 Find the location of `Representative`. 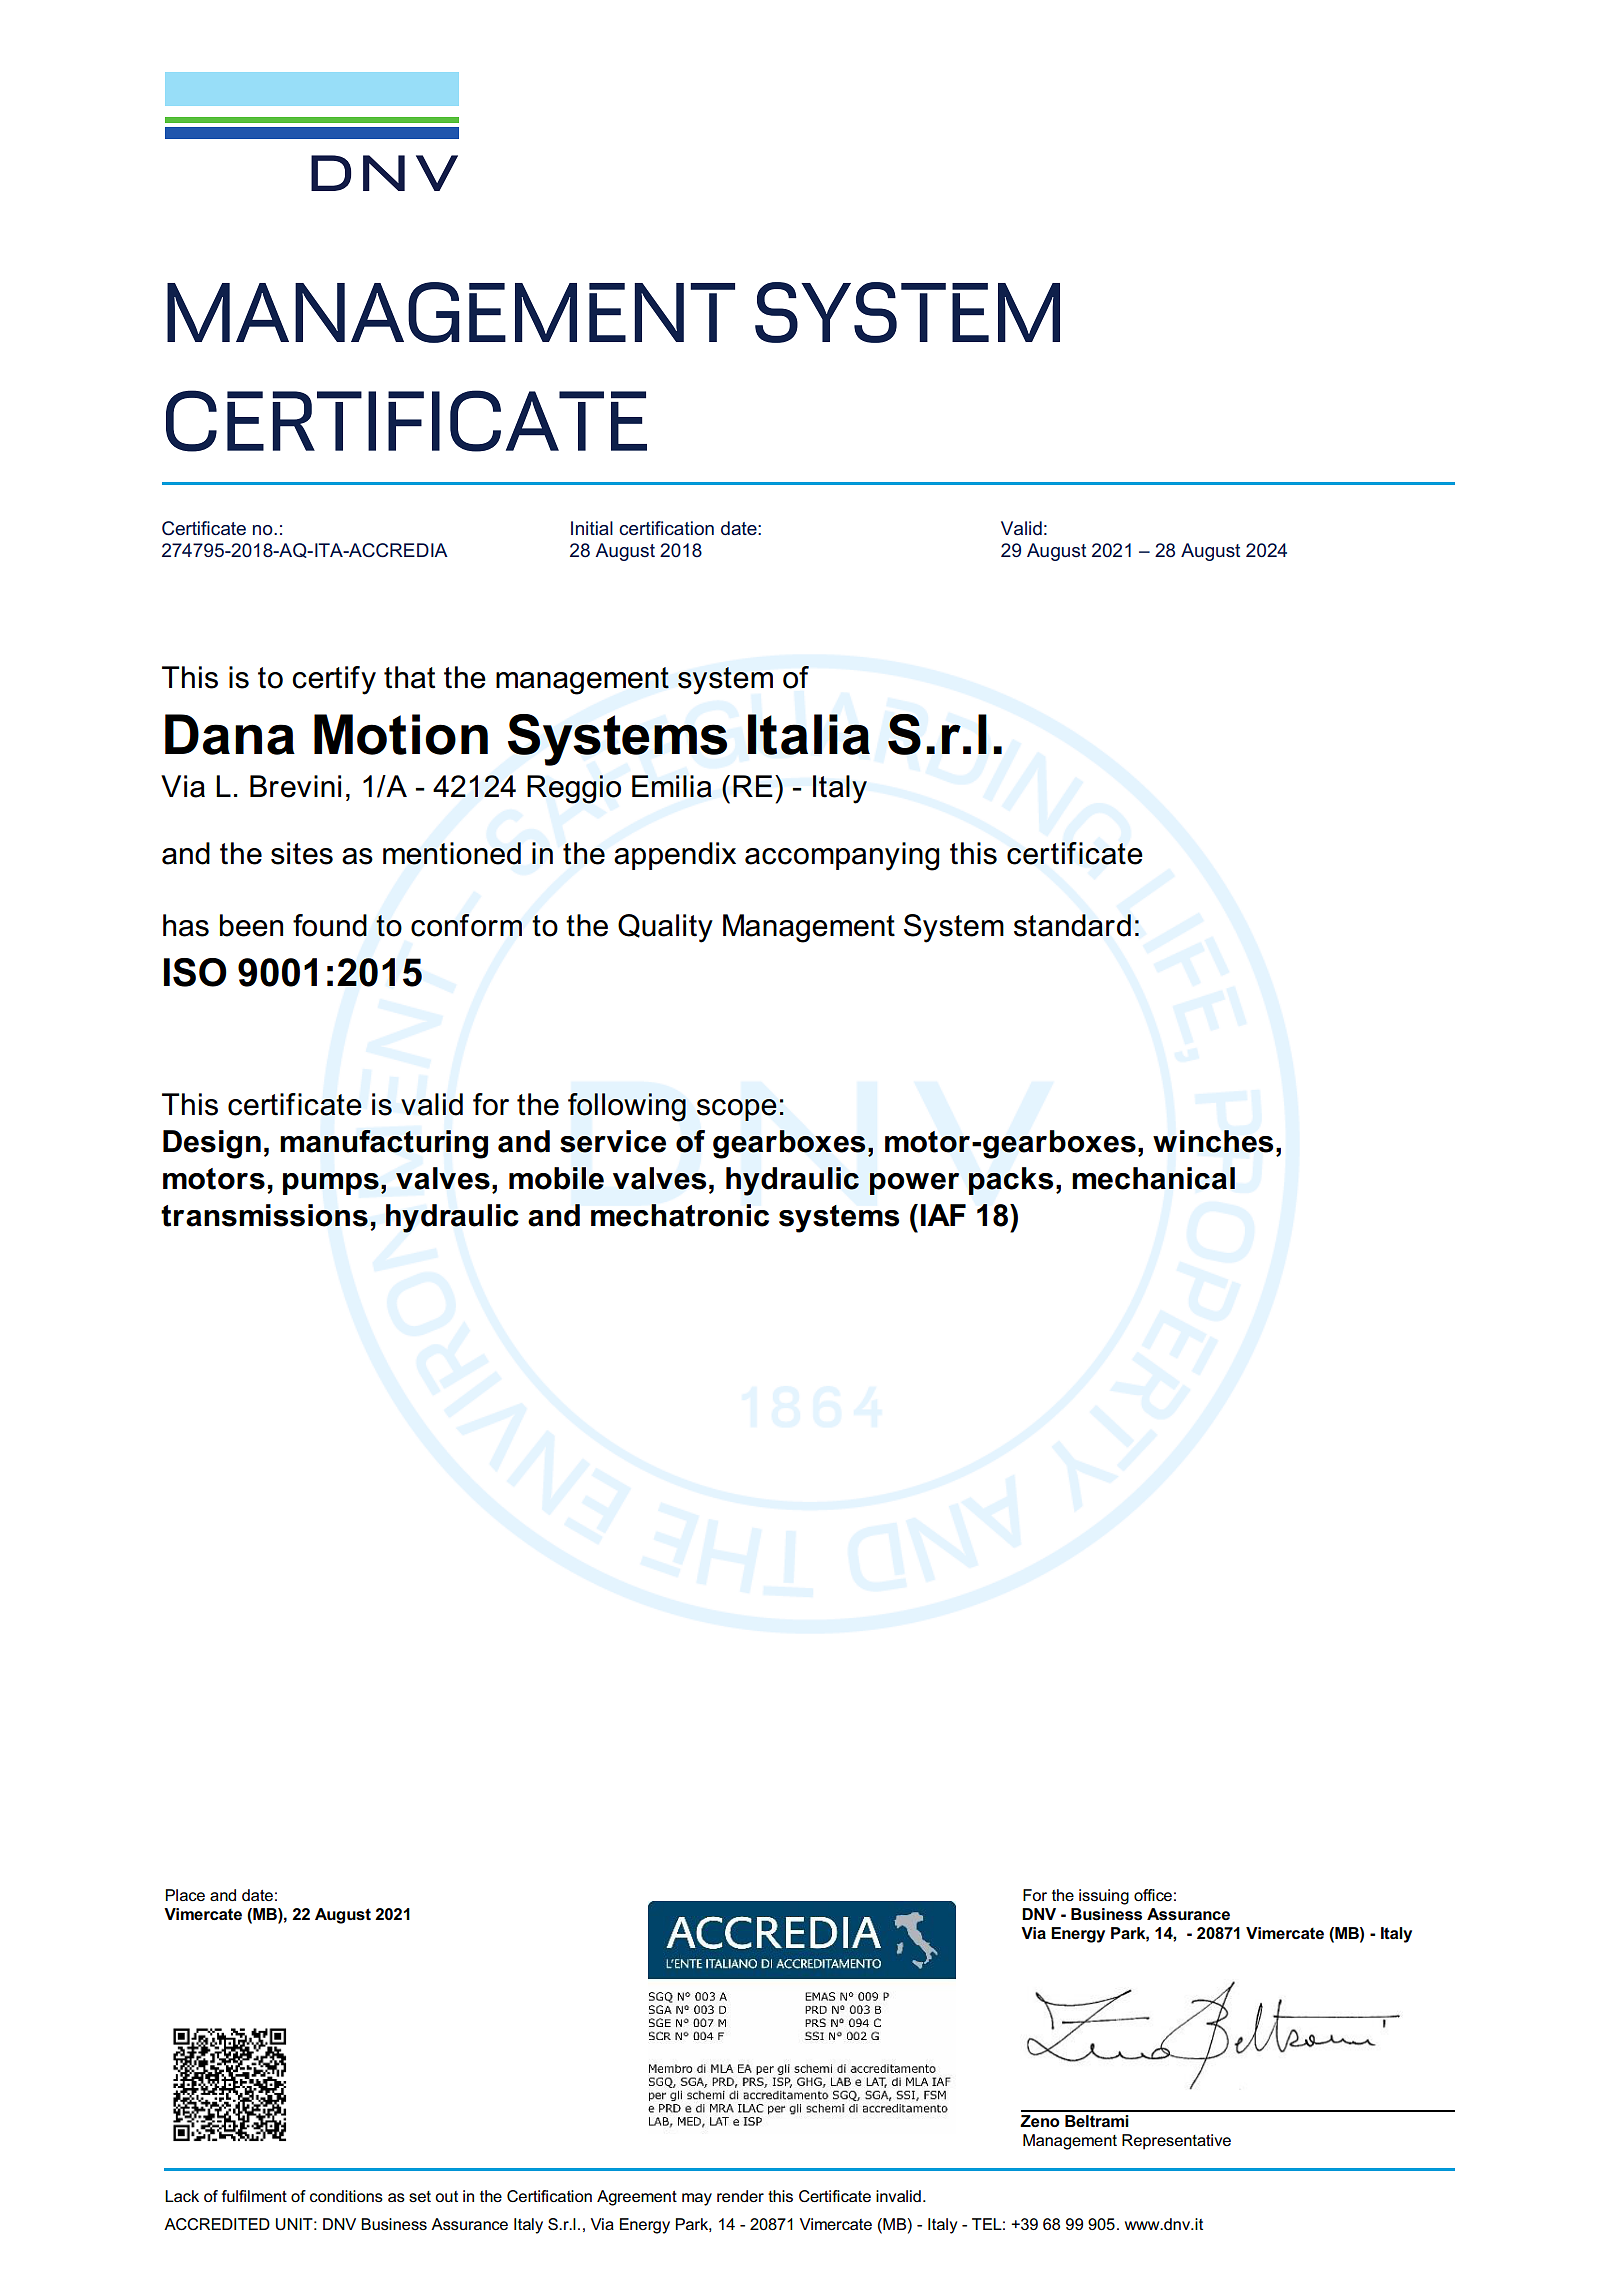

Representative is located at coordinates (1176, 2142).
